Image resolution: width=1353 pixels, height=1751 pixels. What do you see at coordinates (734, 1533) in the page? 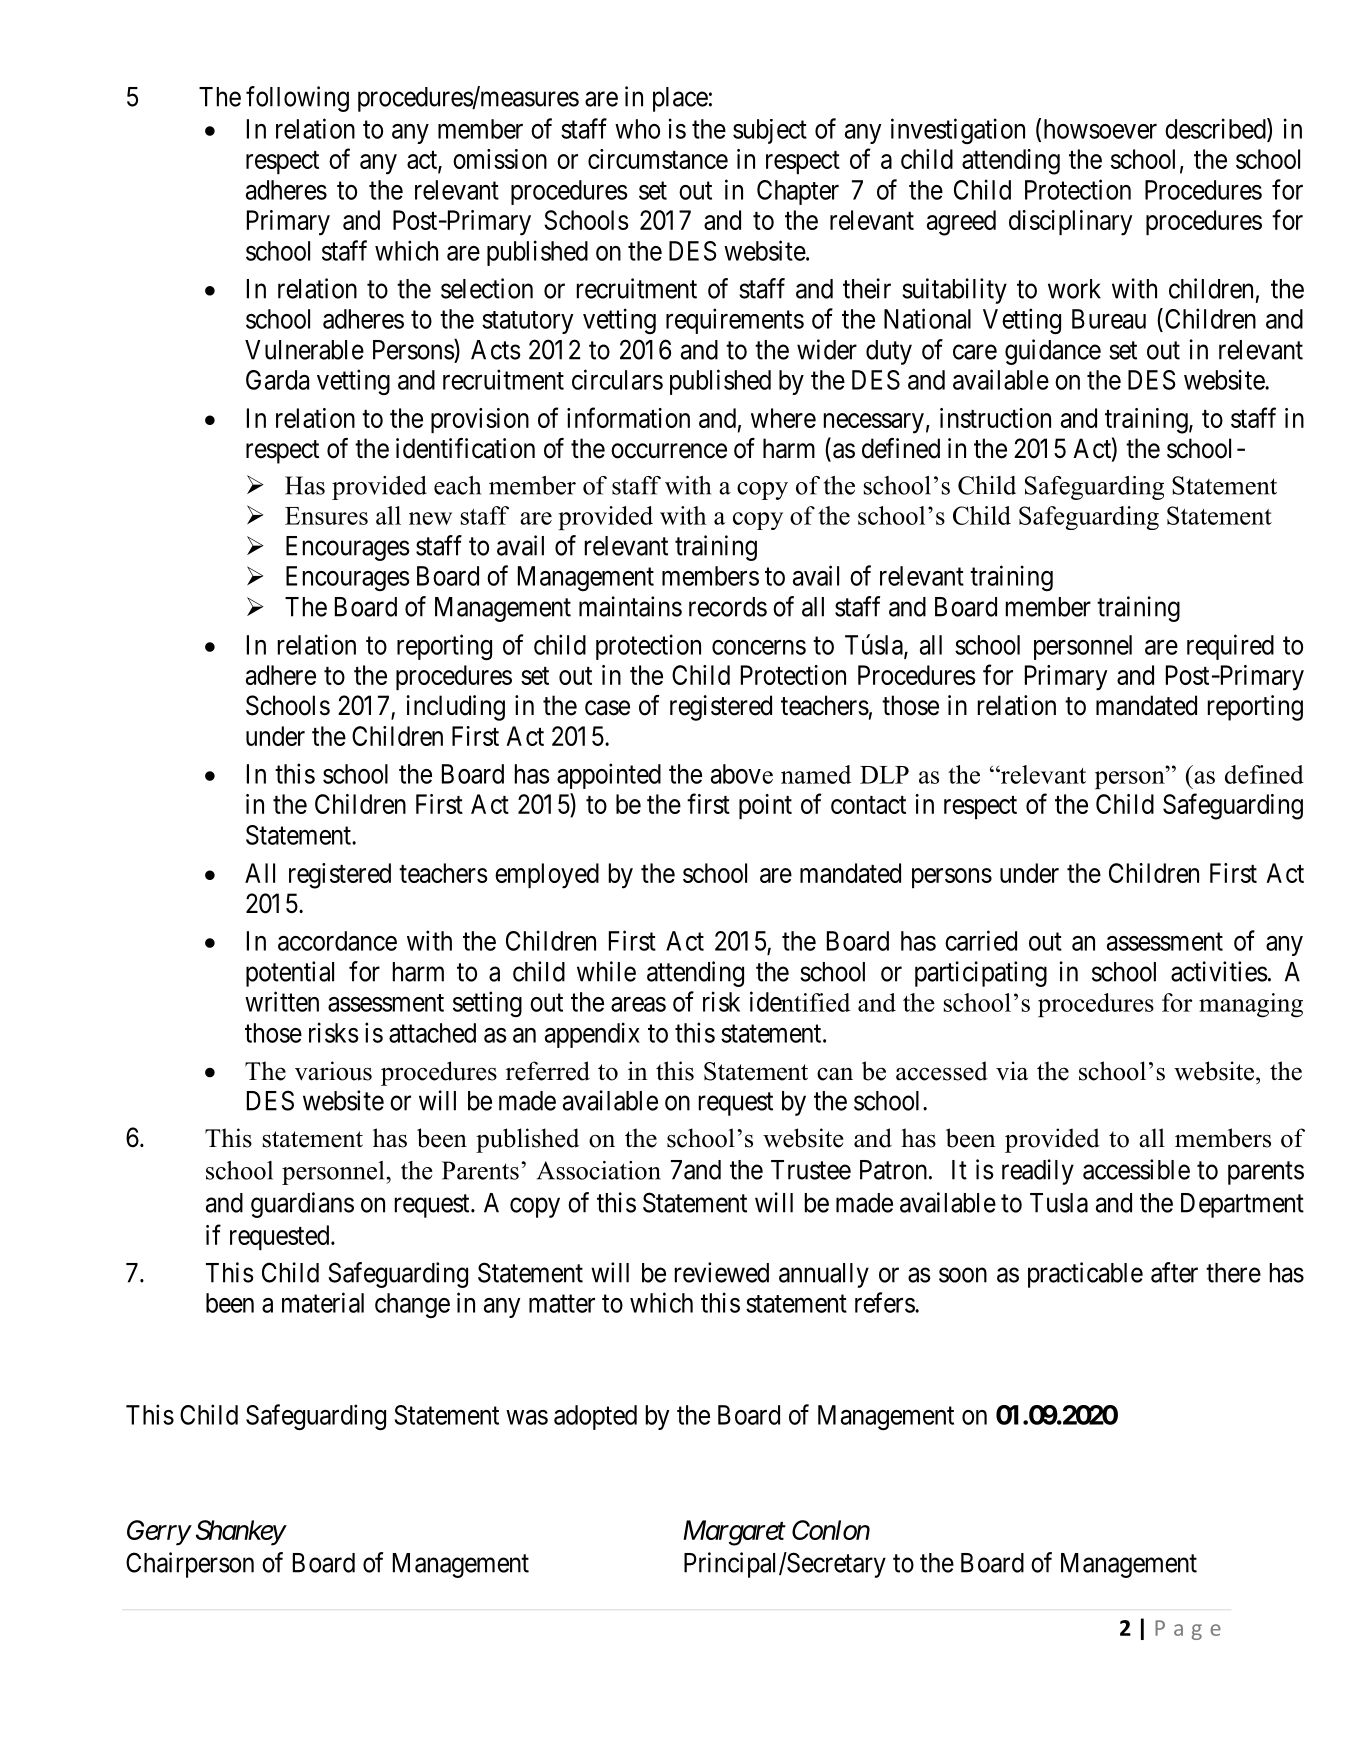
I see `Margaret` at bounding box center [734, 1533].
